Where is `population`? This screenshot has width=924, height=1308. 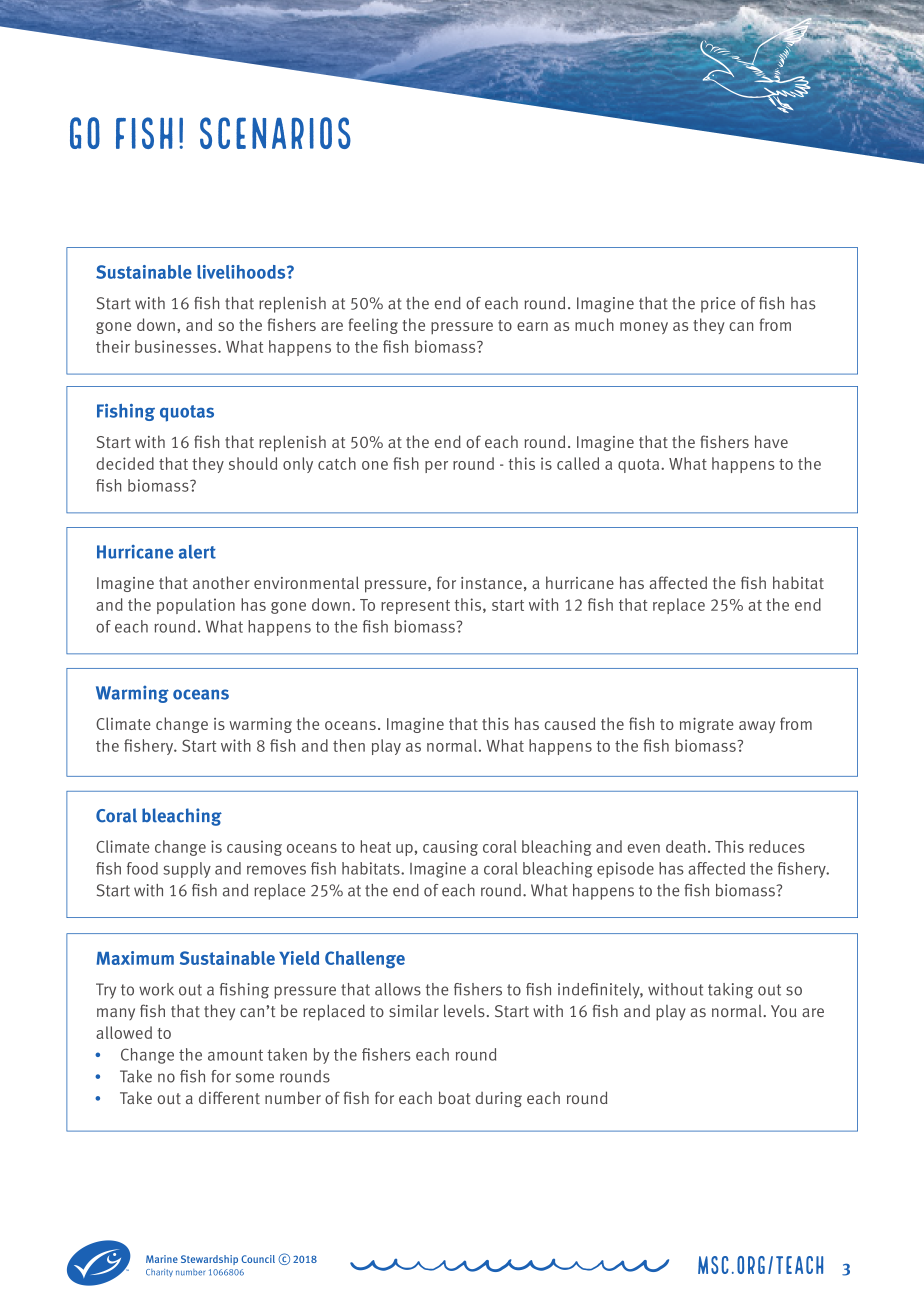 population is located at coordinates (196, 606).
